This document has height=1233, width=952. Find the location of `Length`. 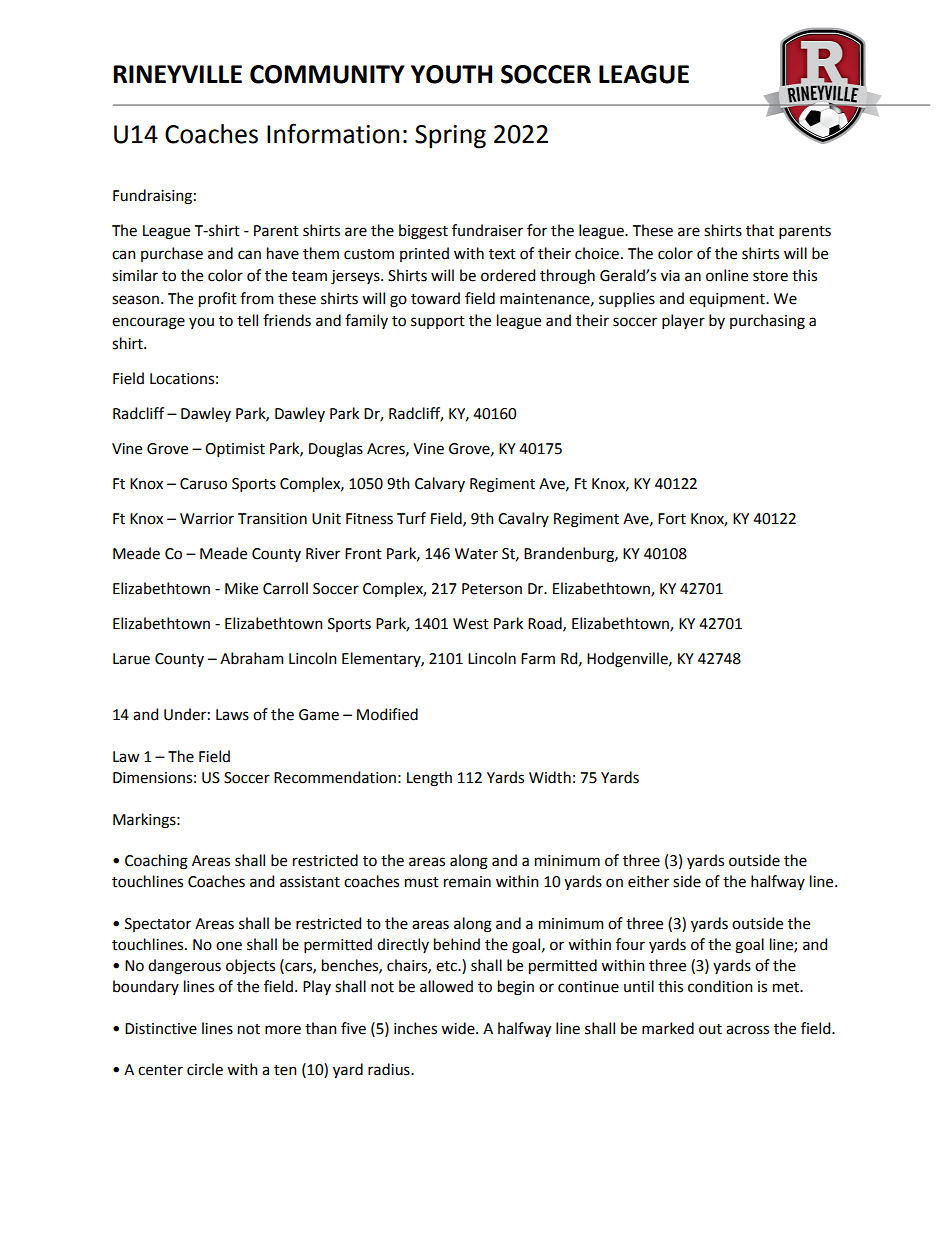

Length is located at coordinates (429, 779).
